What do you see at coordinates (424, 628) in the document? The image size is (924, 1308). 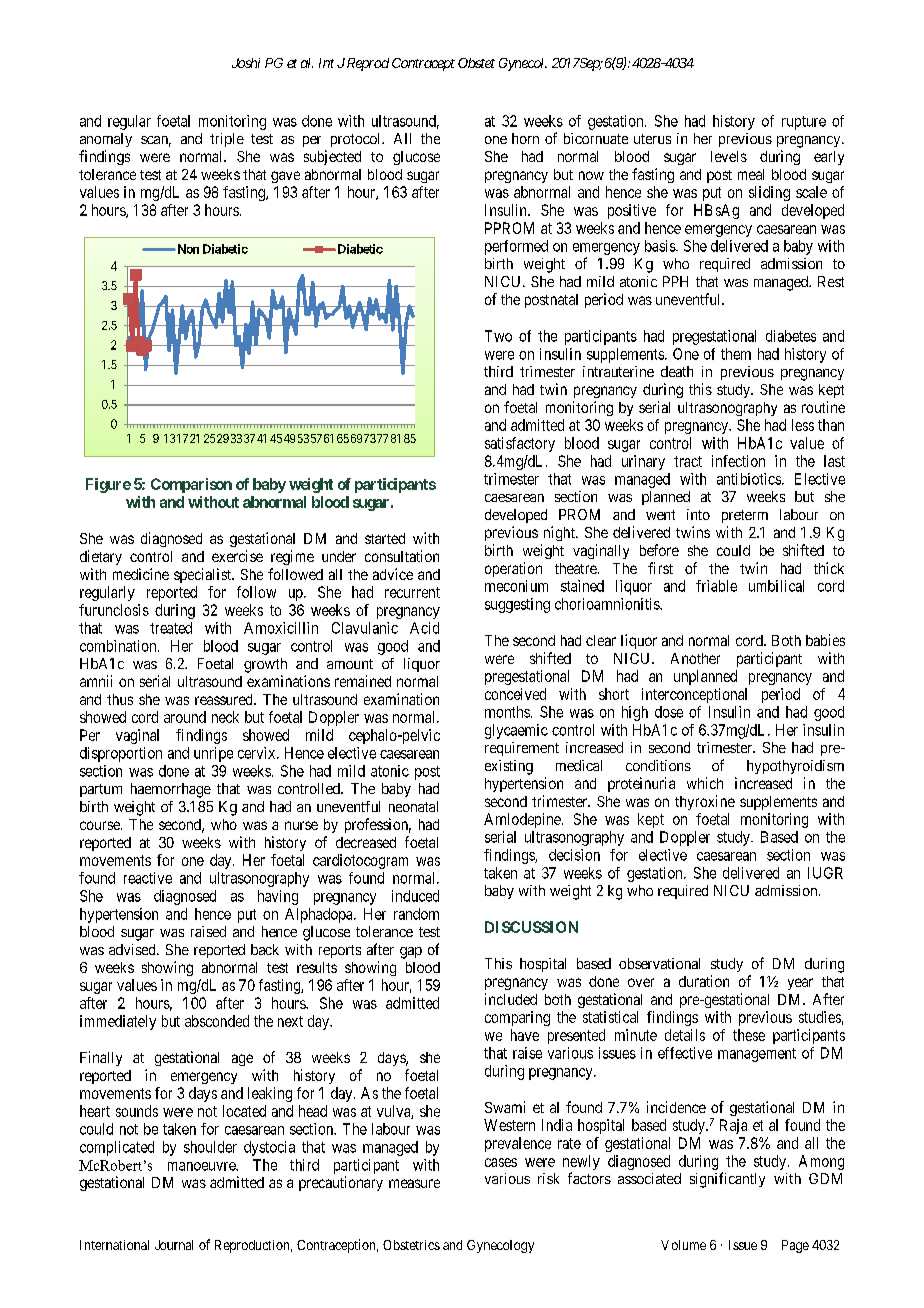 I see `Acid` at bounding box center [424, 628].
